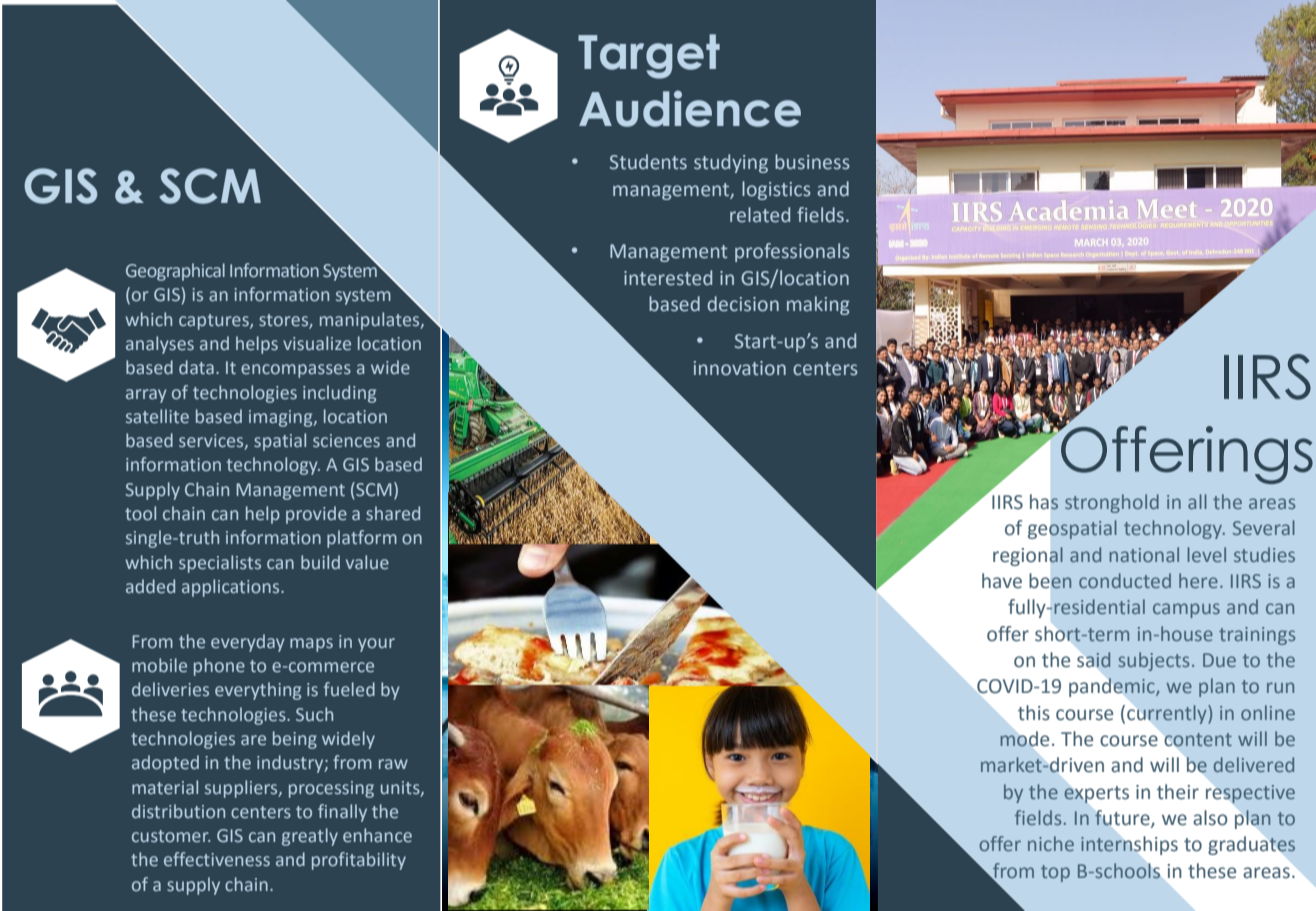  What do you see at coordinates (690, 108) in the screenshot?
I see `Audience` at bounding box center [690, 108].
